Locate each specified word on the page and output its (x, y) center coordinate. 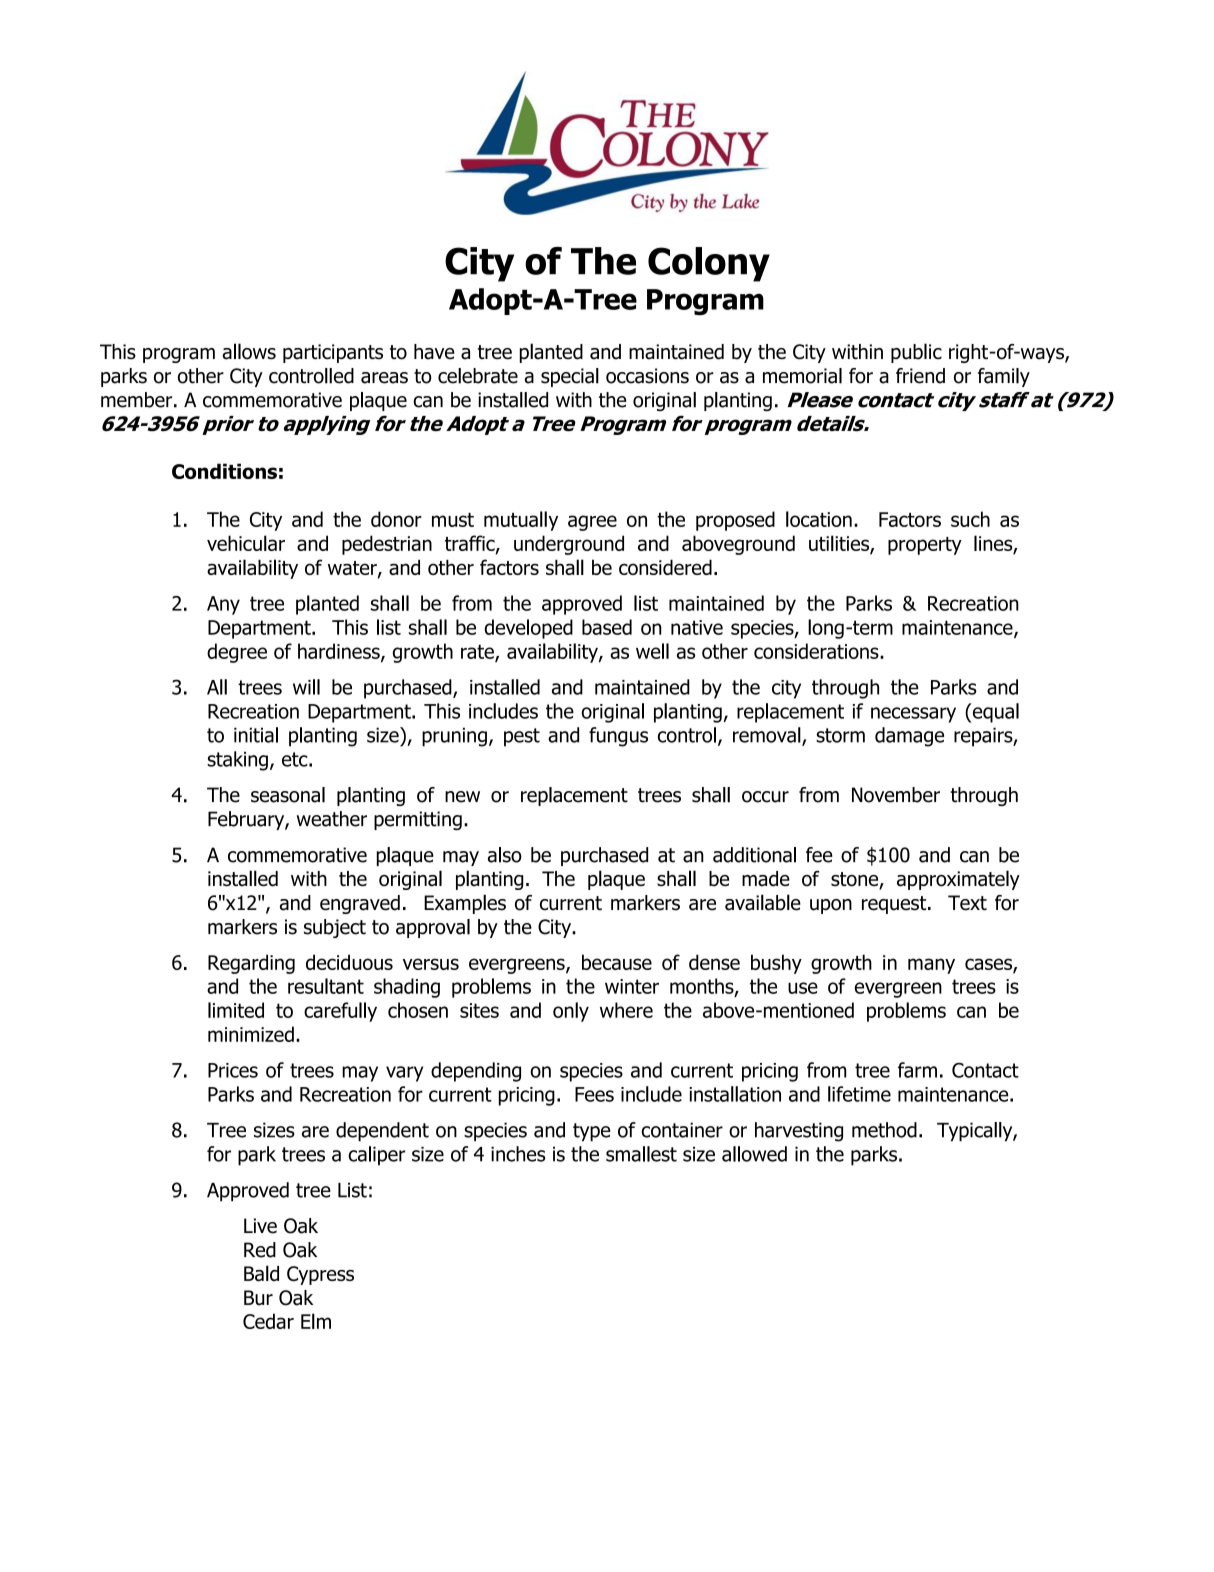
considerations (817, 651)
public (916, 353)
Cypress (320, 1275)
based (607, 627)
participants (333, 353)
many (931, 966)
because (617, 962)
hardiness (340, 652)
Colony (709, 264)
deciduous (349, 962)
